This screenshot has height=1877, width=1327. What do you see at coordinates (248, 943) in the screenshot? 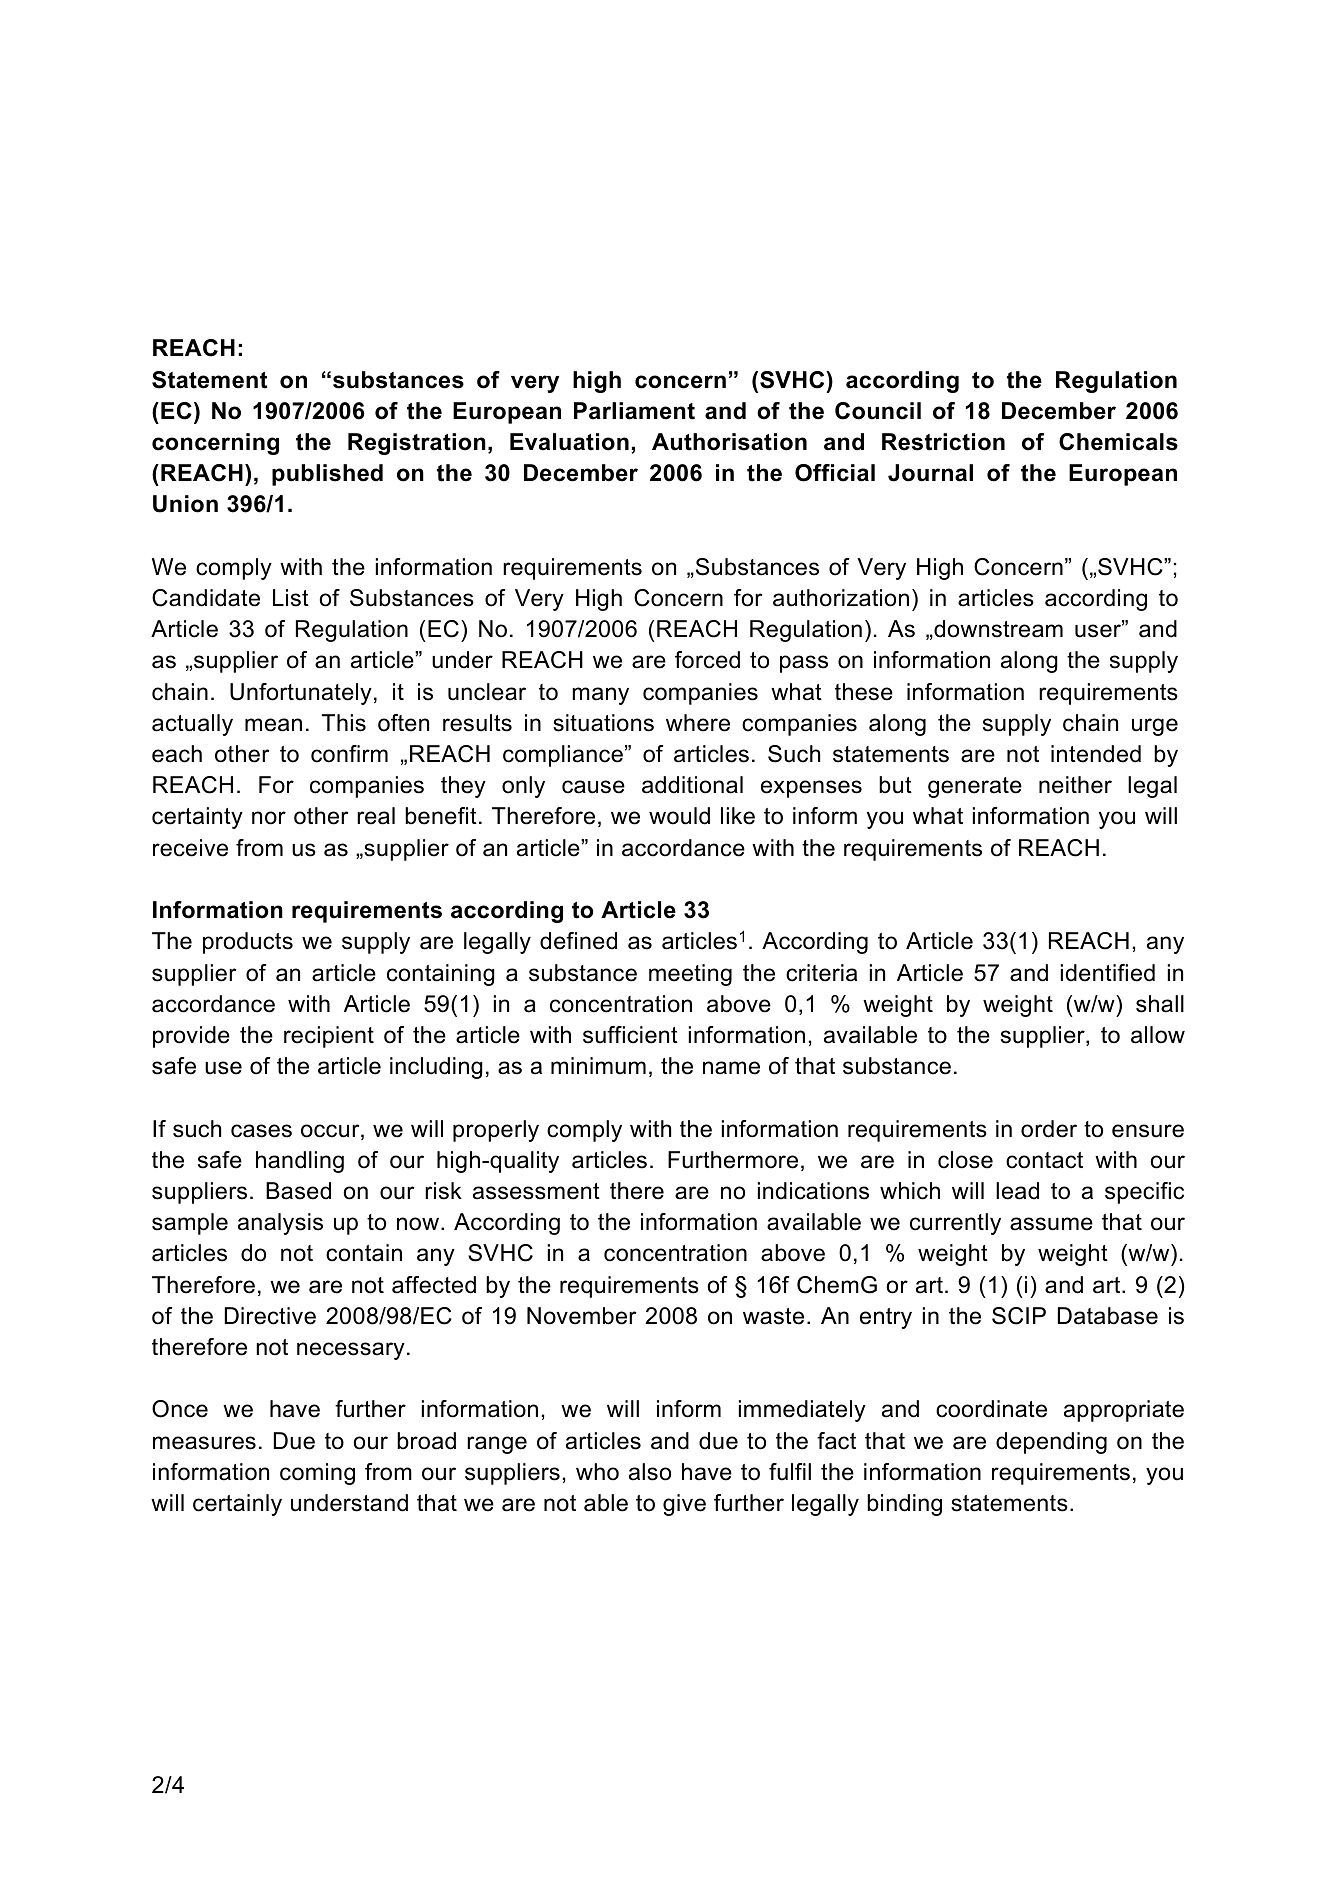
I see `products` at bounding box center [248, 943].
